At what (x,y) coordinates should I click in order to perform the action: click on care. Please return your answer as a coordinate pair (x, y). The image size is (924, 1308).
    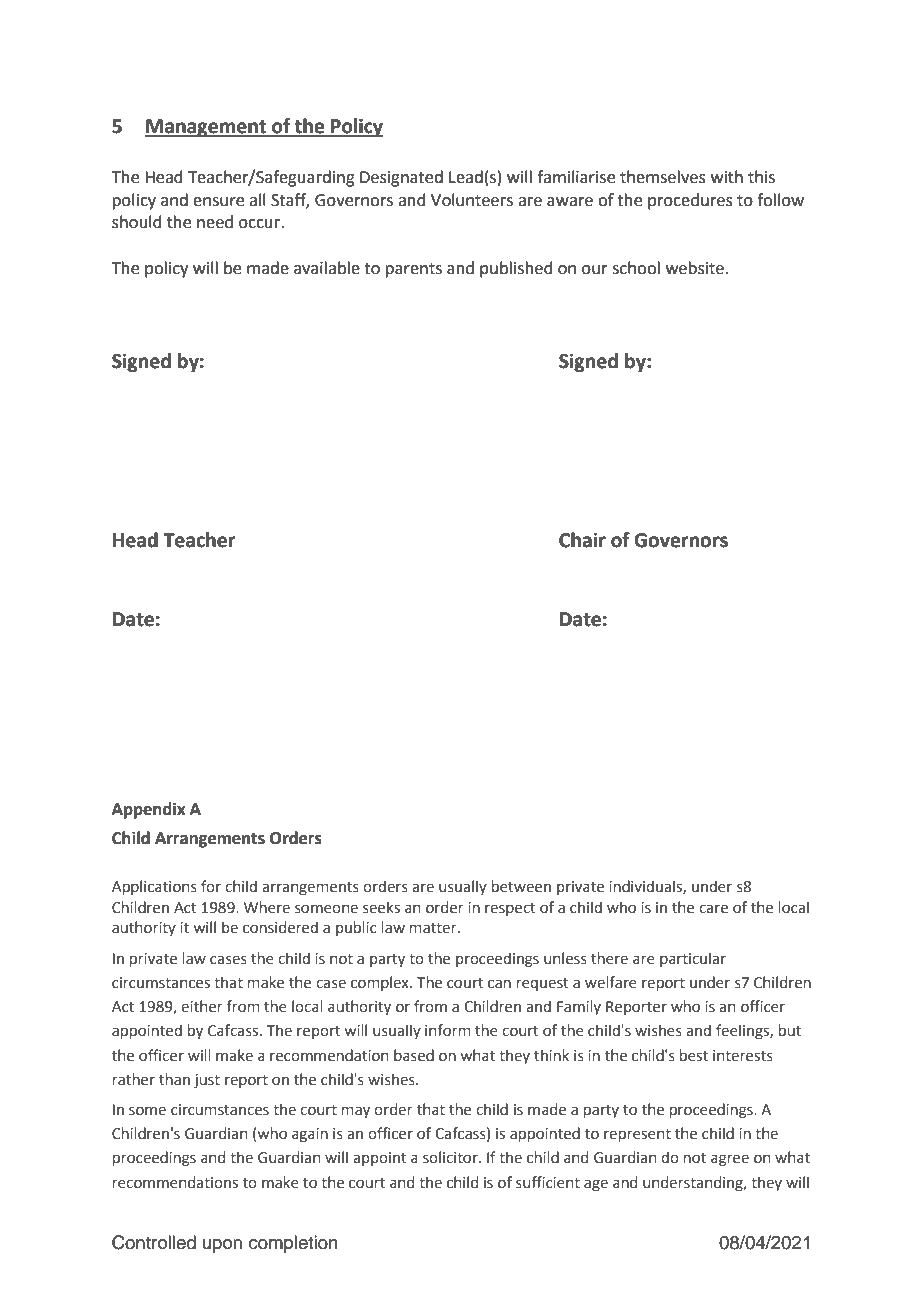
    Looking at the image, I should click on (713, 909).
